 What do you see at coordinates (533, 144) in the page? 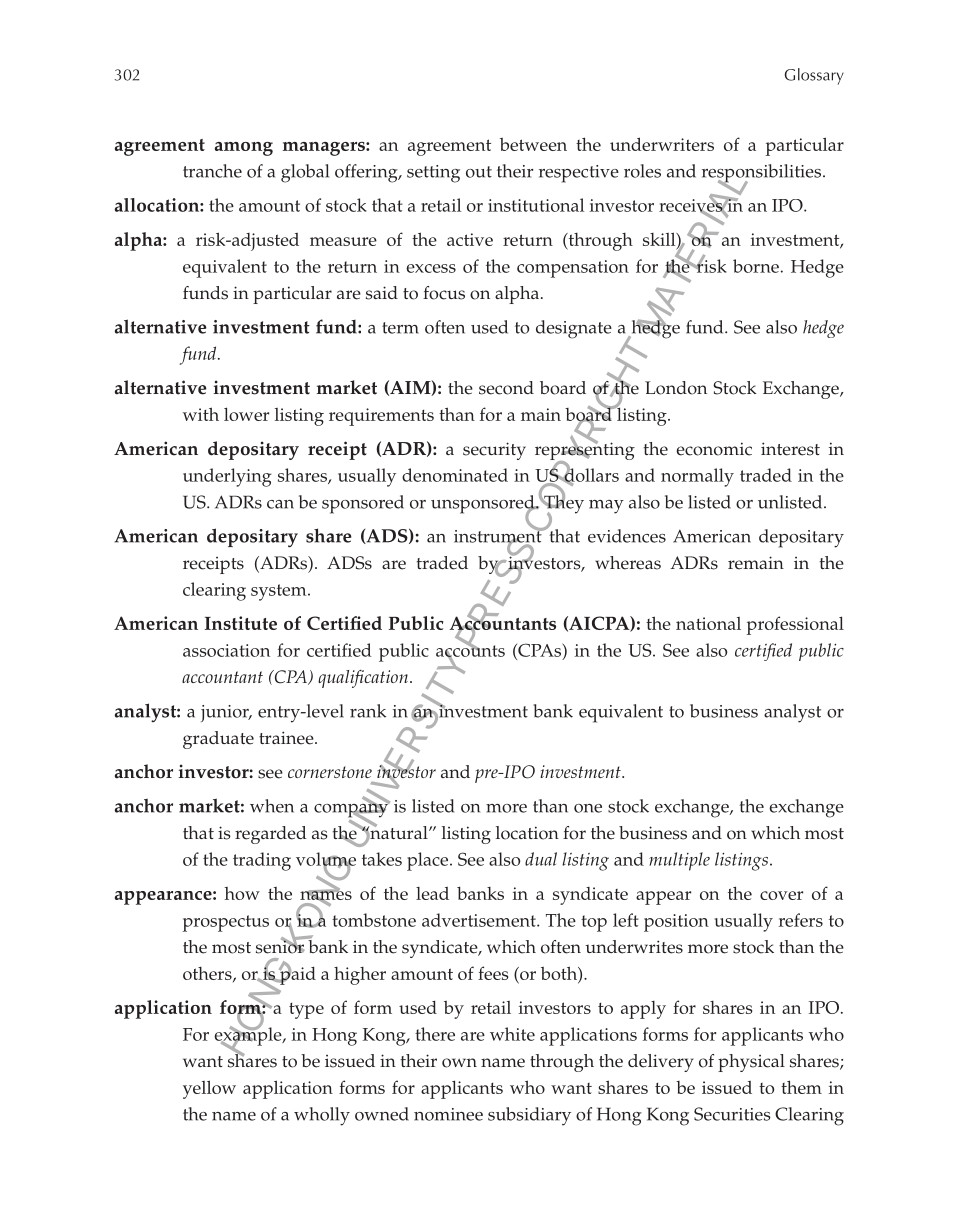
I see `between` at bounding box center [533, 144].
